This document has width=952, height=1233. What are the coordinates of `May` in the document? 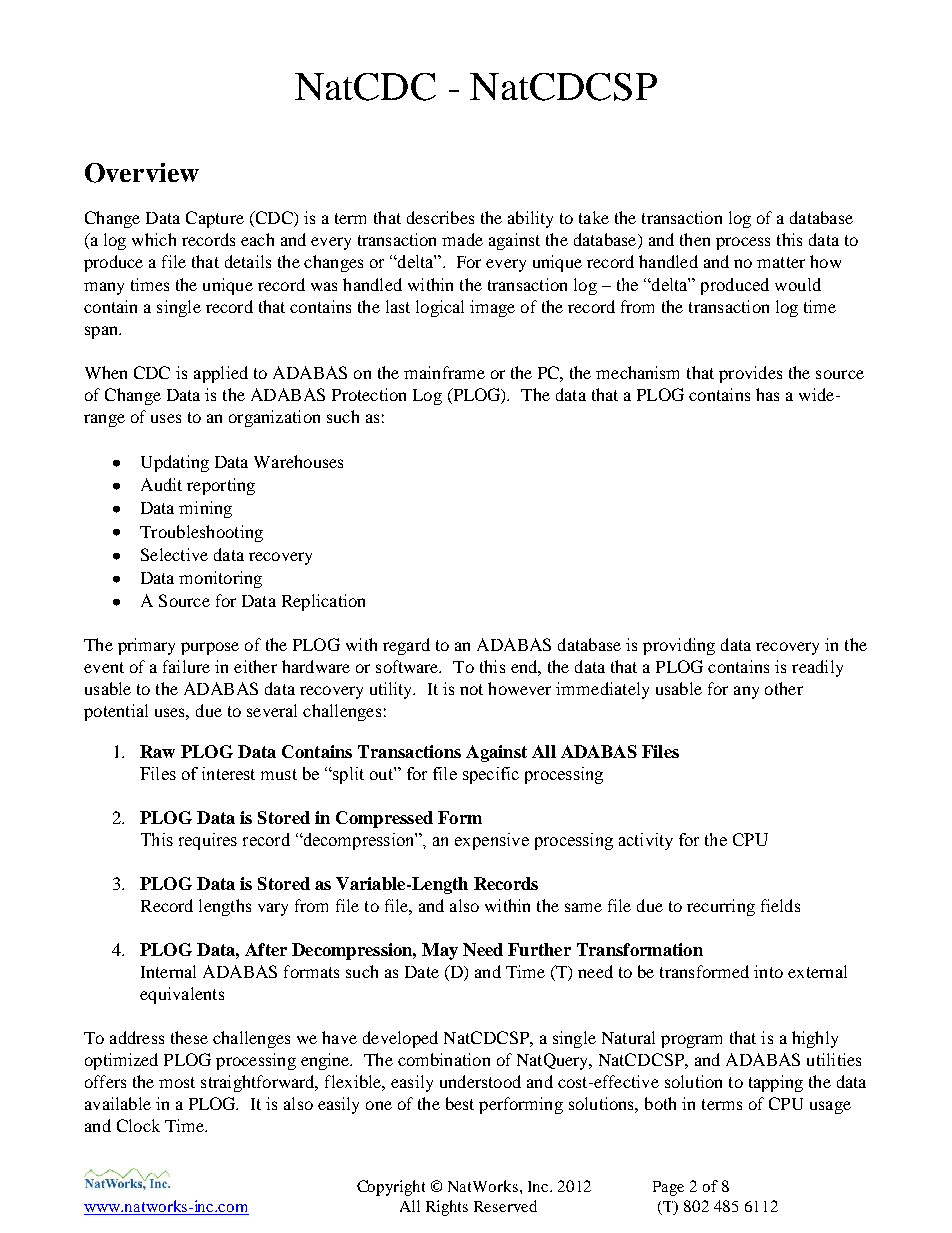 It's located at (440, 951).
